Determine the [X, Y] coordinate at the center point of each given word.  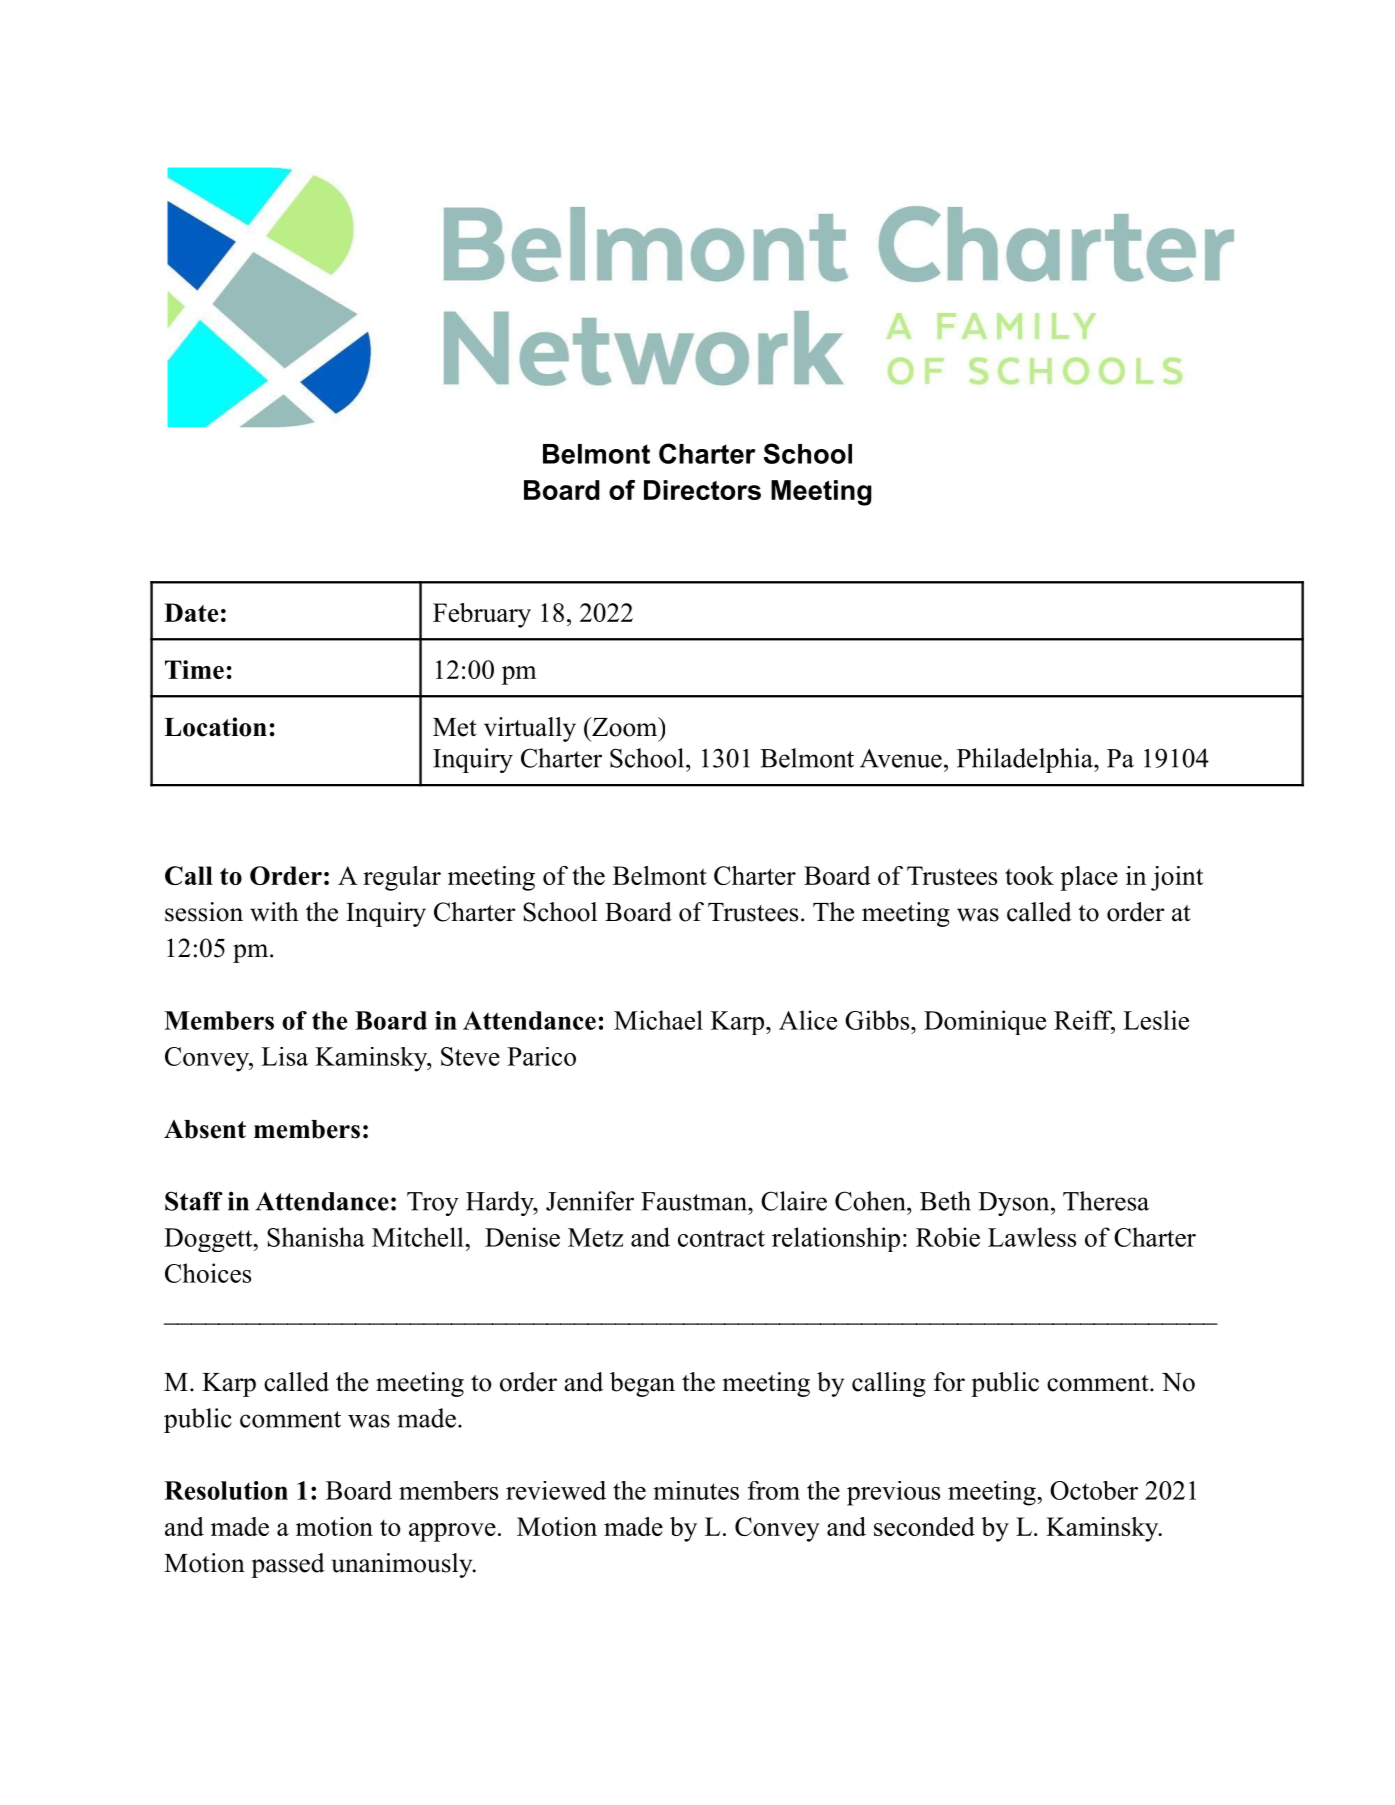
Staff [194, 1201]
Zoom [625, 727]
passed [288, 1565]
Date [191, 612]
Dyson [1015, 1204]
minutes [696, 1490]
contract [721, 1238]
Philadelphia [1026, 760]
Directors [702, 490]
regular [402, 878]
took [1029, 875]
